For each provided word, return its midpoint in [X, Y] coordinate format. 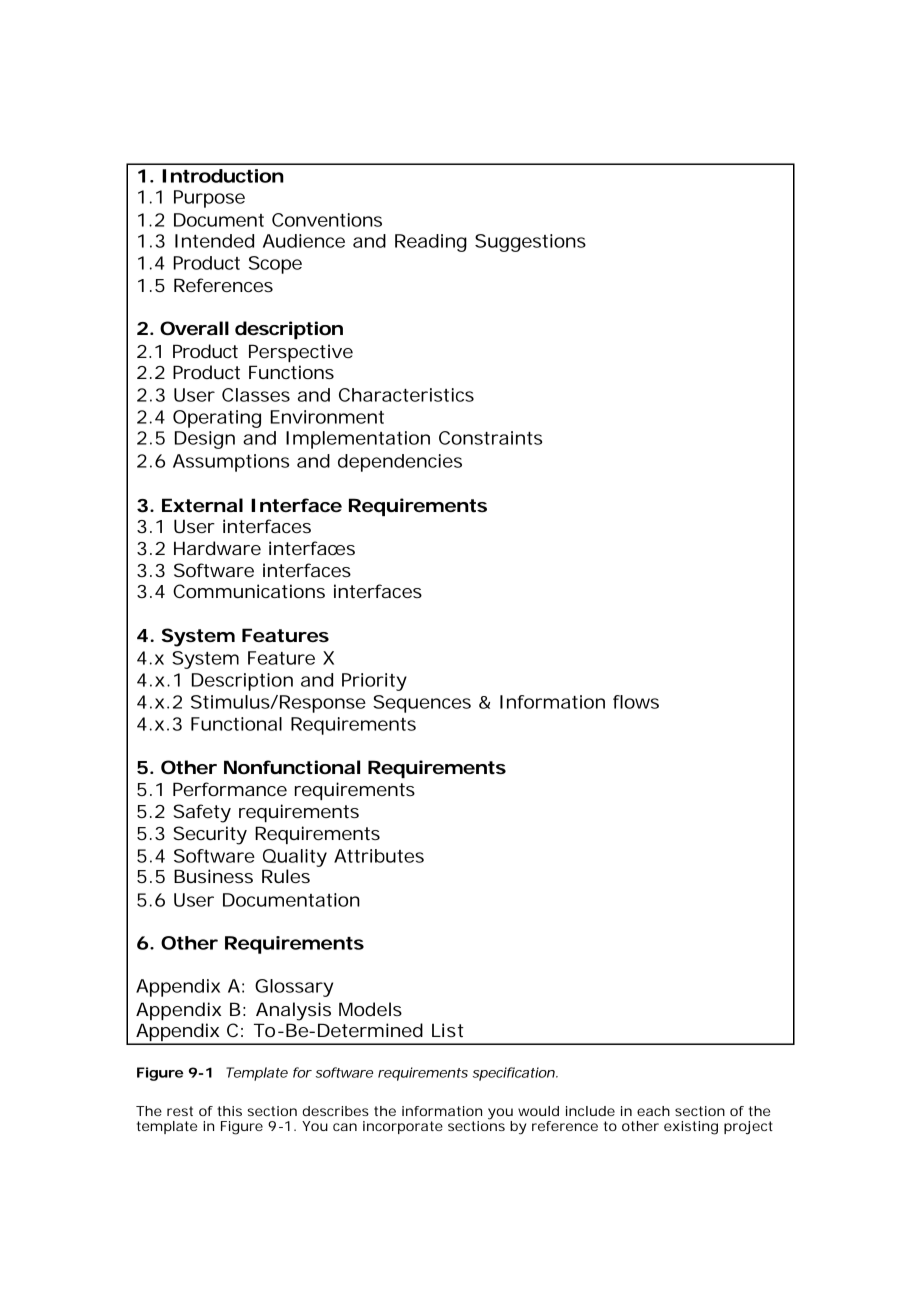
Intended [214, 241]
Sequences [422, 704]
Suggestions [530, 243]
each [653, 1111]
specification [514, 1074]
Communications [249, 591]
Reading [431, 243]
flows [636, 702]
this [229, 1111]
